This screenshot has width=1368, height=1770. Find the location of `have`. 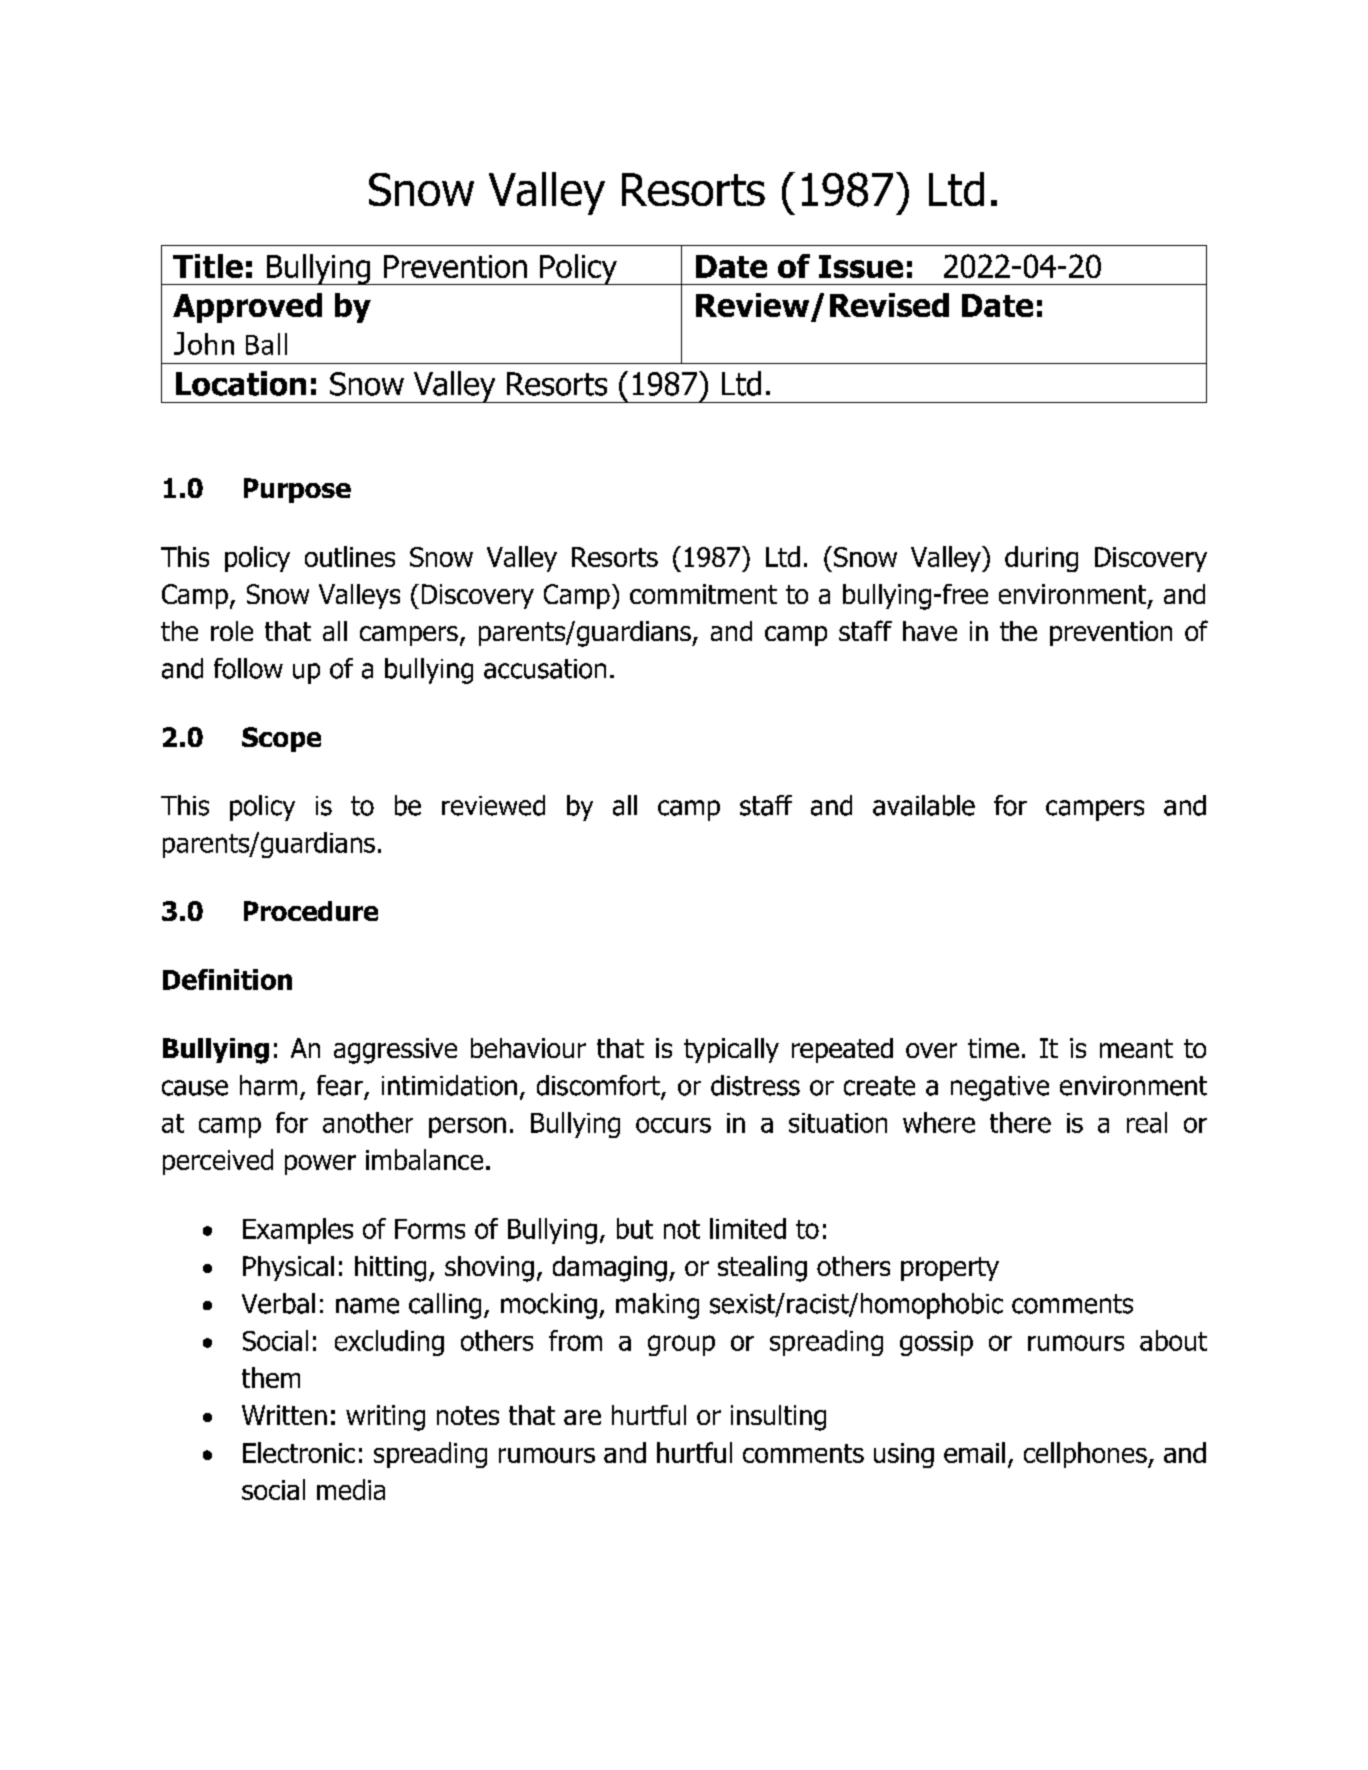

have is located at coordinates (930, 631).
